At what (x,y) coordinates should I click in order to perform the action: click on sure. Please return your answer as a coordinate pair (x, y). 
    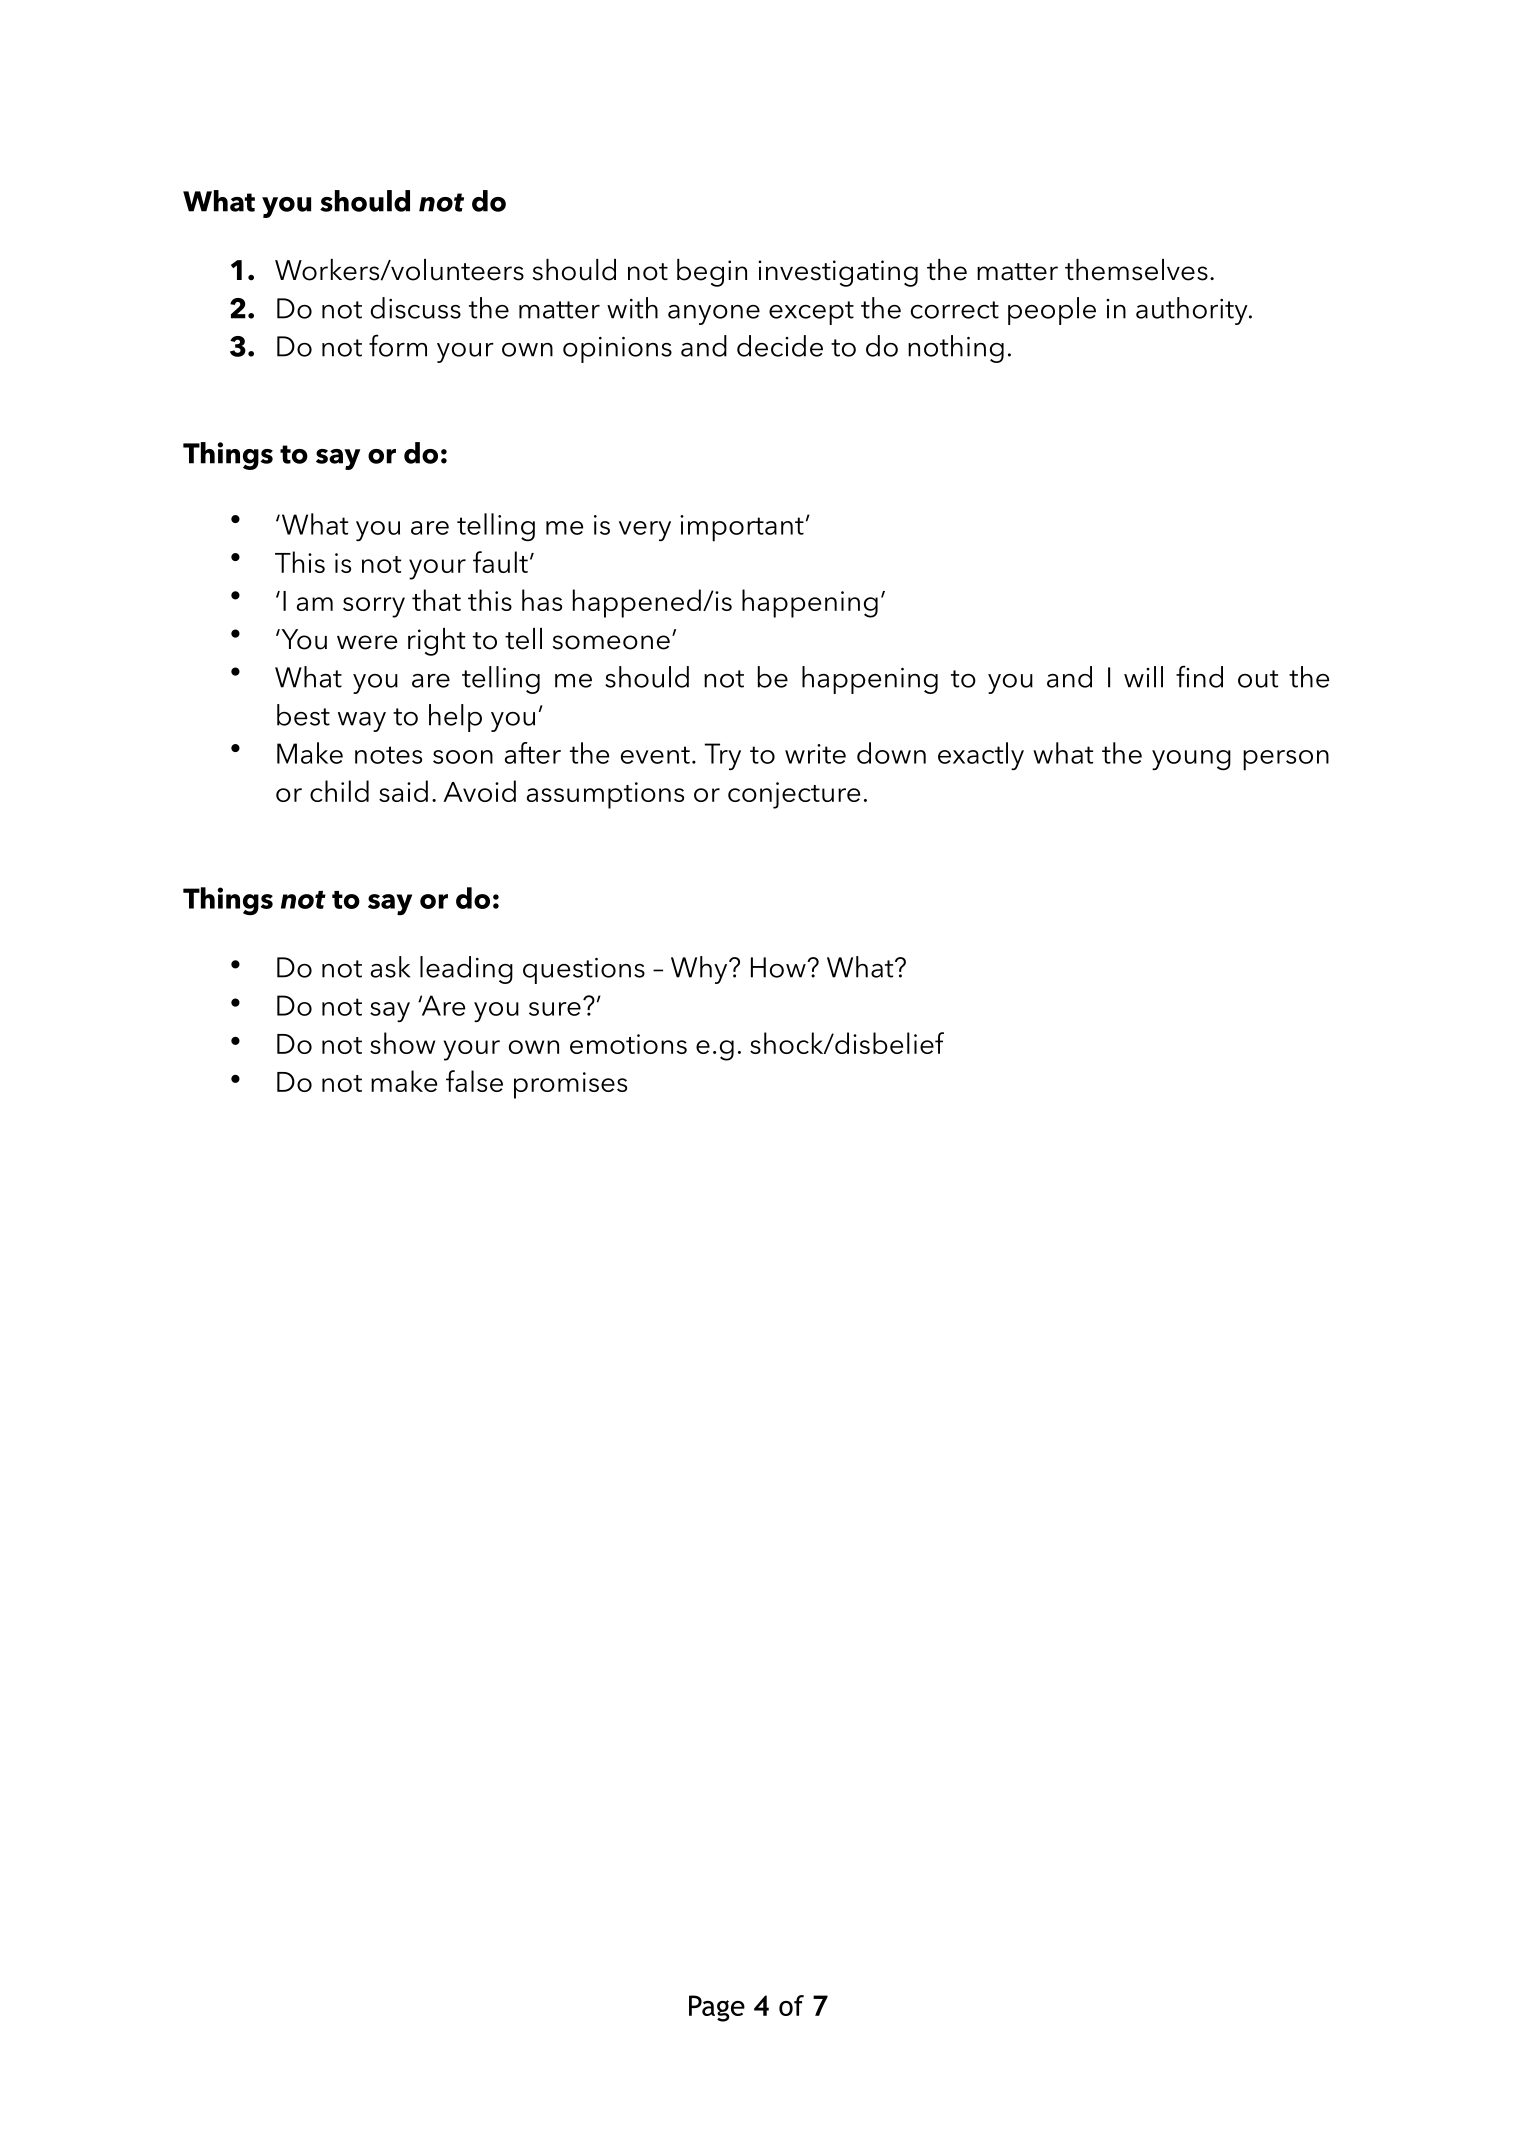
    Looking at the image, I should click on (555, 1009).
